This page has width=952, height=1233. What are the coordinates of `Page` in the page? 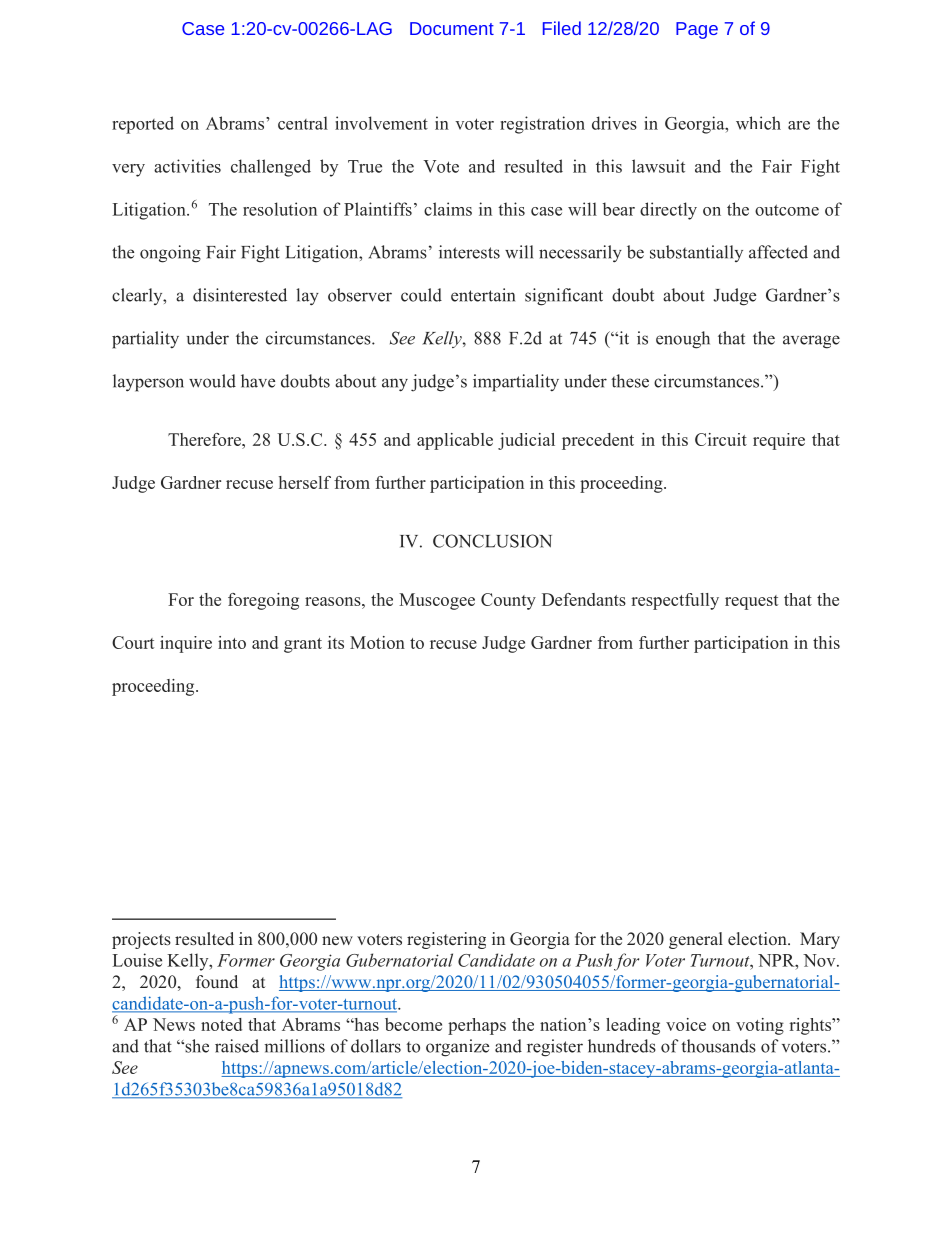 It's located at (697, 30).
